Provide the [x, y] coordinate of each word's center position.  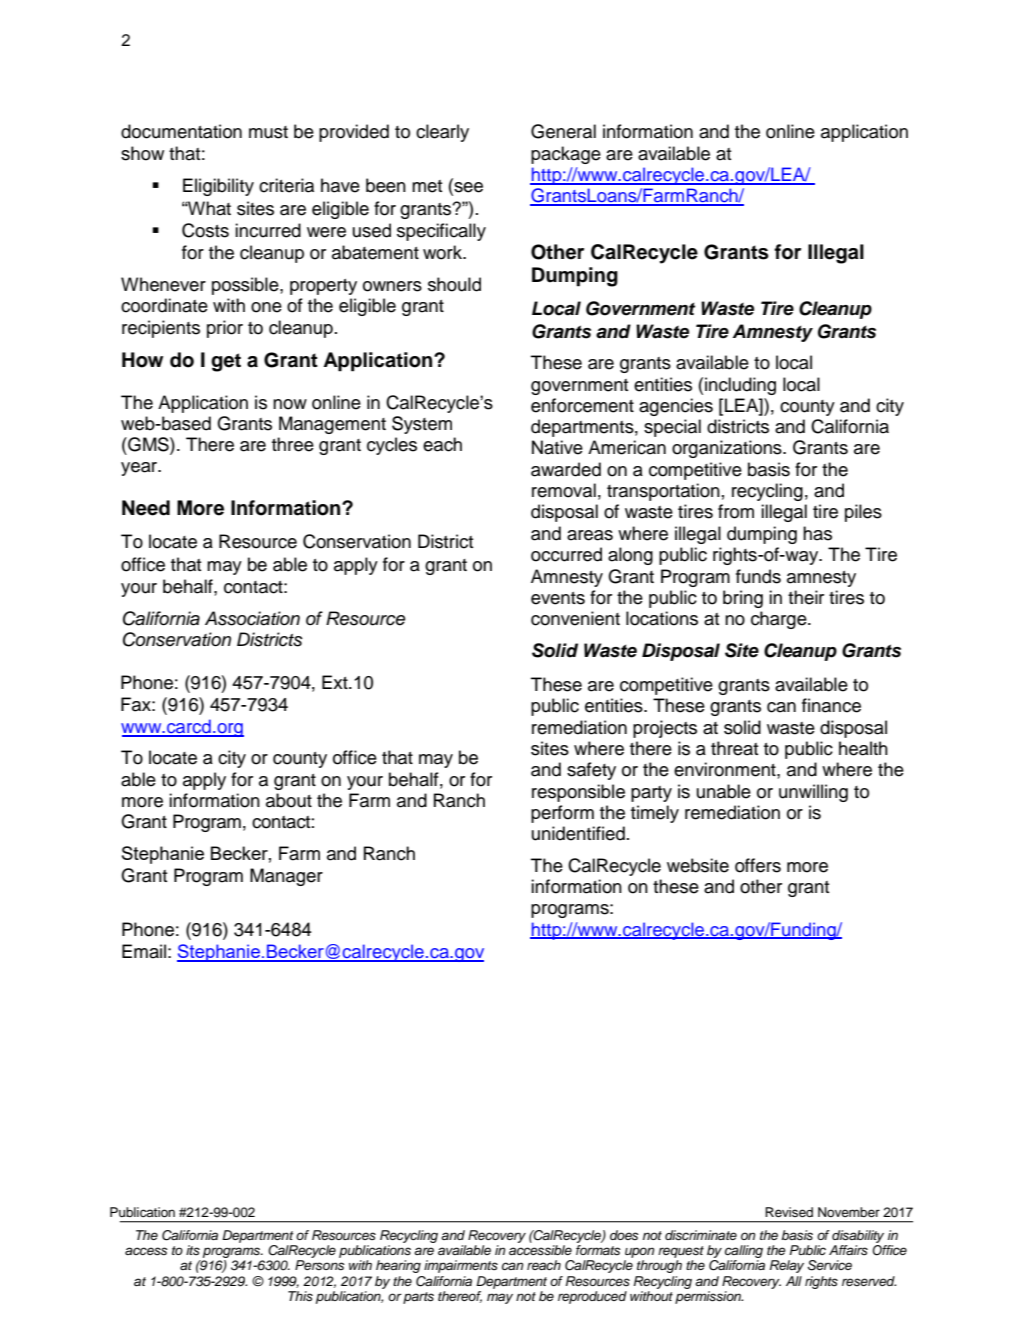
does [624, 1235]
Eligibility [218, 187]
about [289, 800]
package [566, 155]
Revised [789, 1212]
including [740, 386]
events [558, 598]
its [193, 1250]
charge [780, 620]
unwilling [813, 793]
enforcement [582, 405]
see [467, 187]
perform [562, 814]
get [226, 362]
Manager [286, 877]
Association [252, 618]
